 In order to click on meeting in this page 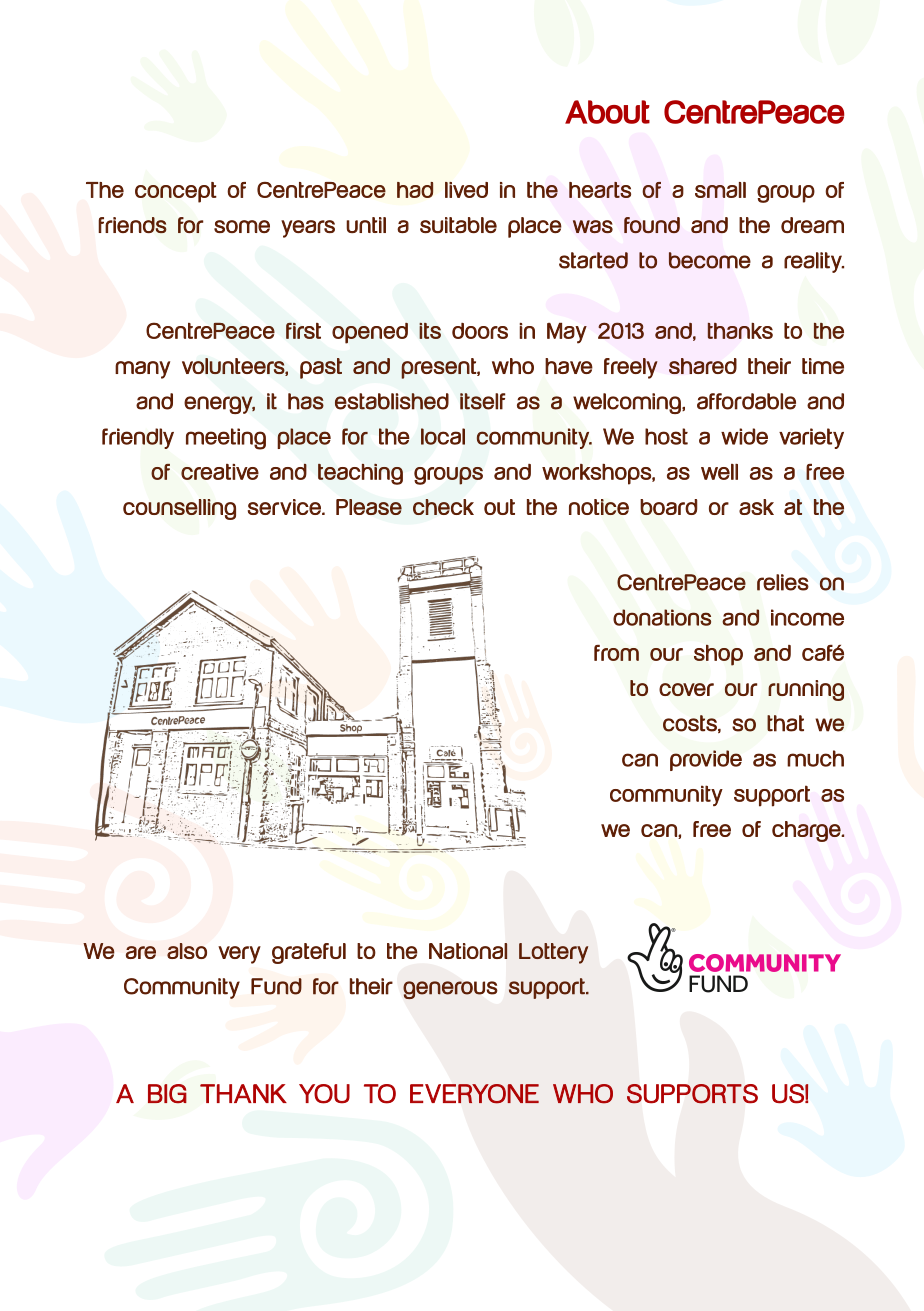, I will do `click(226, 439)`.
